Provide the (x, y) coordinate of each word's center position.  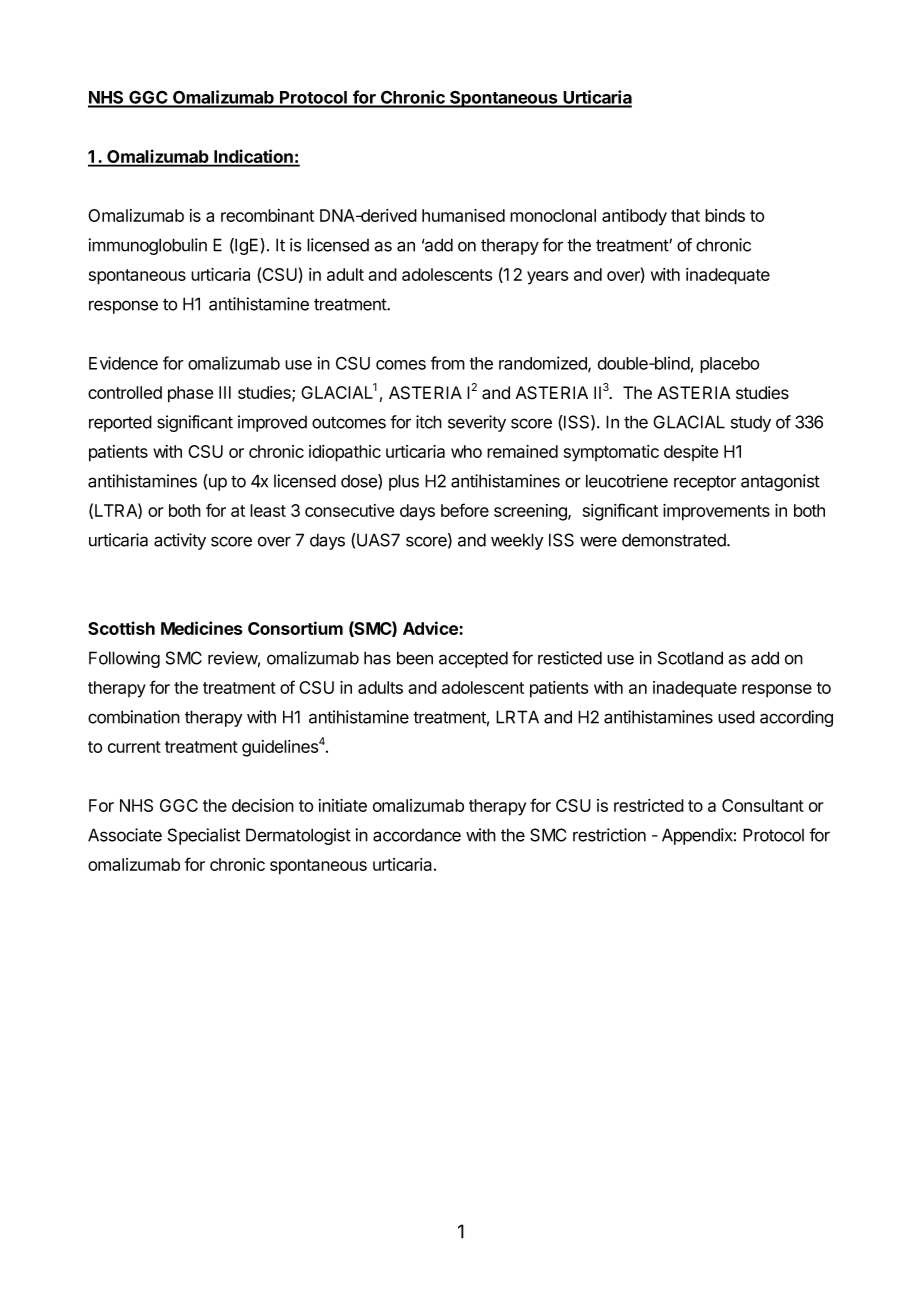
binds (725, 215)
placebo (729, 365)
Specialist (204, 836)
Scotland (690, 658)
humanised (463, 215)
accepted (473, 659)
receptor (705, 483)
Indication (253, 157)
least (268, 510)
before (465, 510)
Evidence (123, 363)
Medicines (202, 628)
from (448, 363)
